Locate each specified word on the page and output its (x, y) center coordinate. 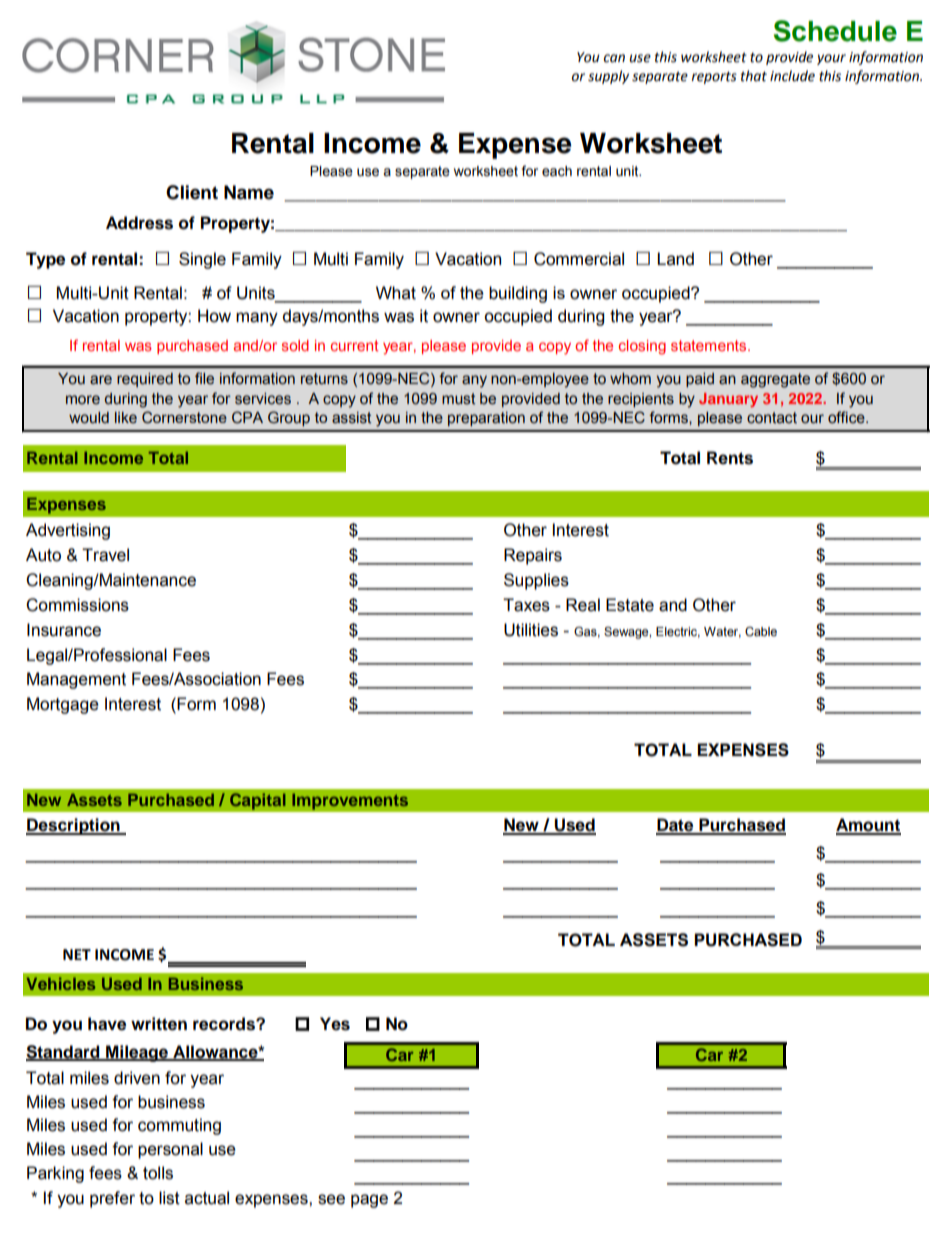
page (369, 1201)
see (331, 1199)
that (754, 76)
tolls (158, 1173)
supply (608, 77)
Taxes (526, 605)
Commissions (77, 605)
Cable (761, 632)
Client (192, 192)
